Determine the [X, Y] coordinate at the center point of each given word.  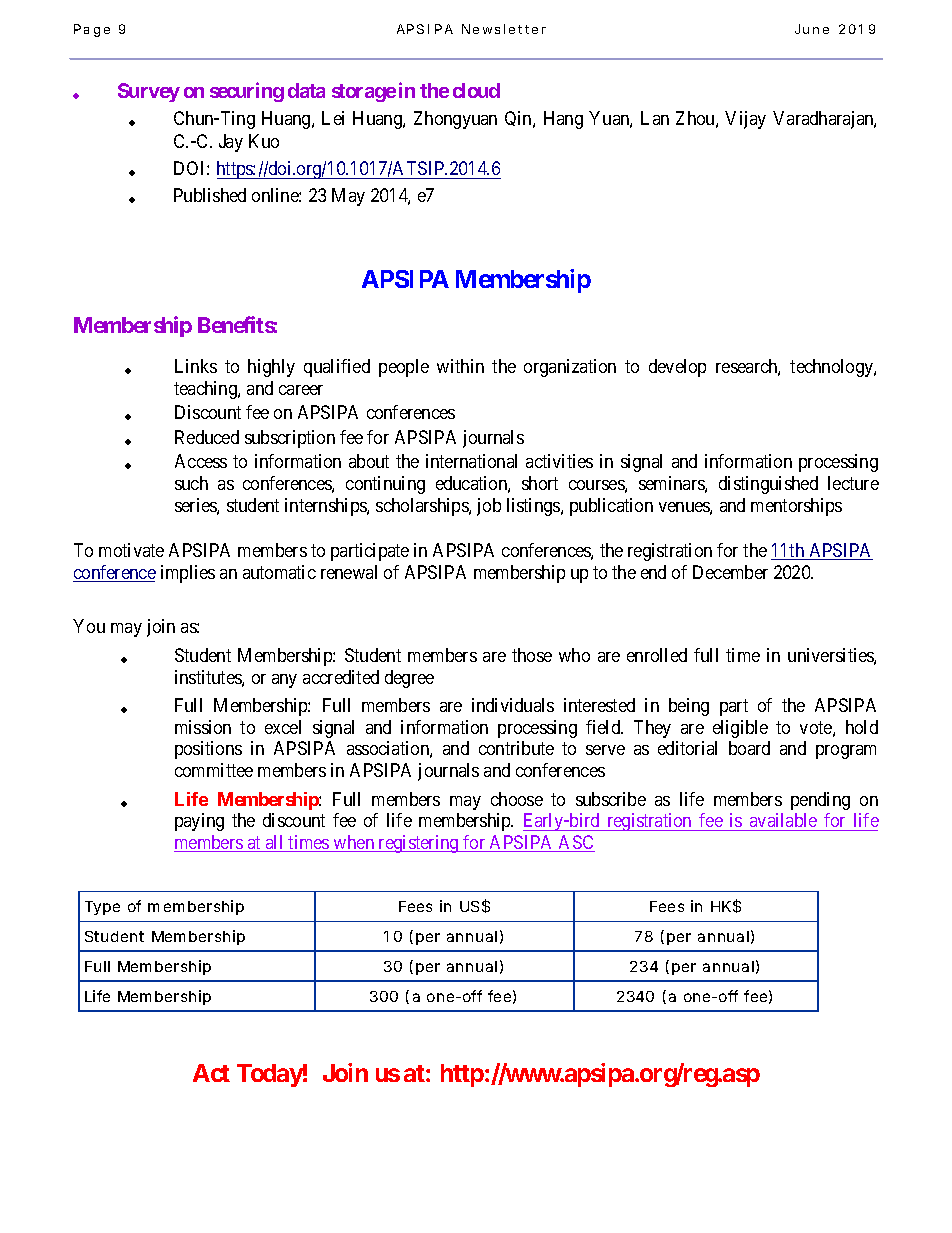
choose [517, 799]
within [460, 366]
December [730, 572]
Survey [149, 92]
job [489, 507]
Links [196, 366]
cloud [476, 90]
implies [188, 574]
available [783, 820]
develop [677, 368]
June [812, 29]
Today [270, 1075]
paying [199, 822]
